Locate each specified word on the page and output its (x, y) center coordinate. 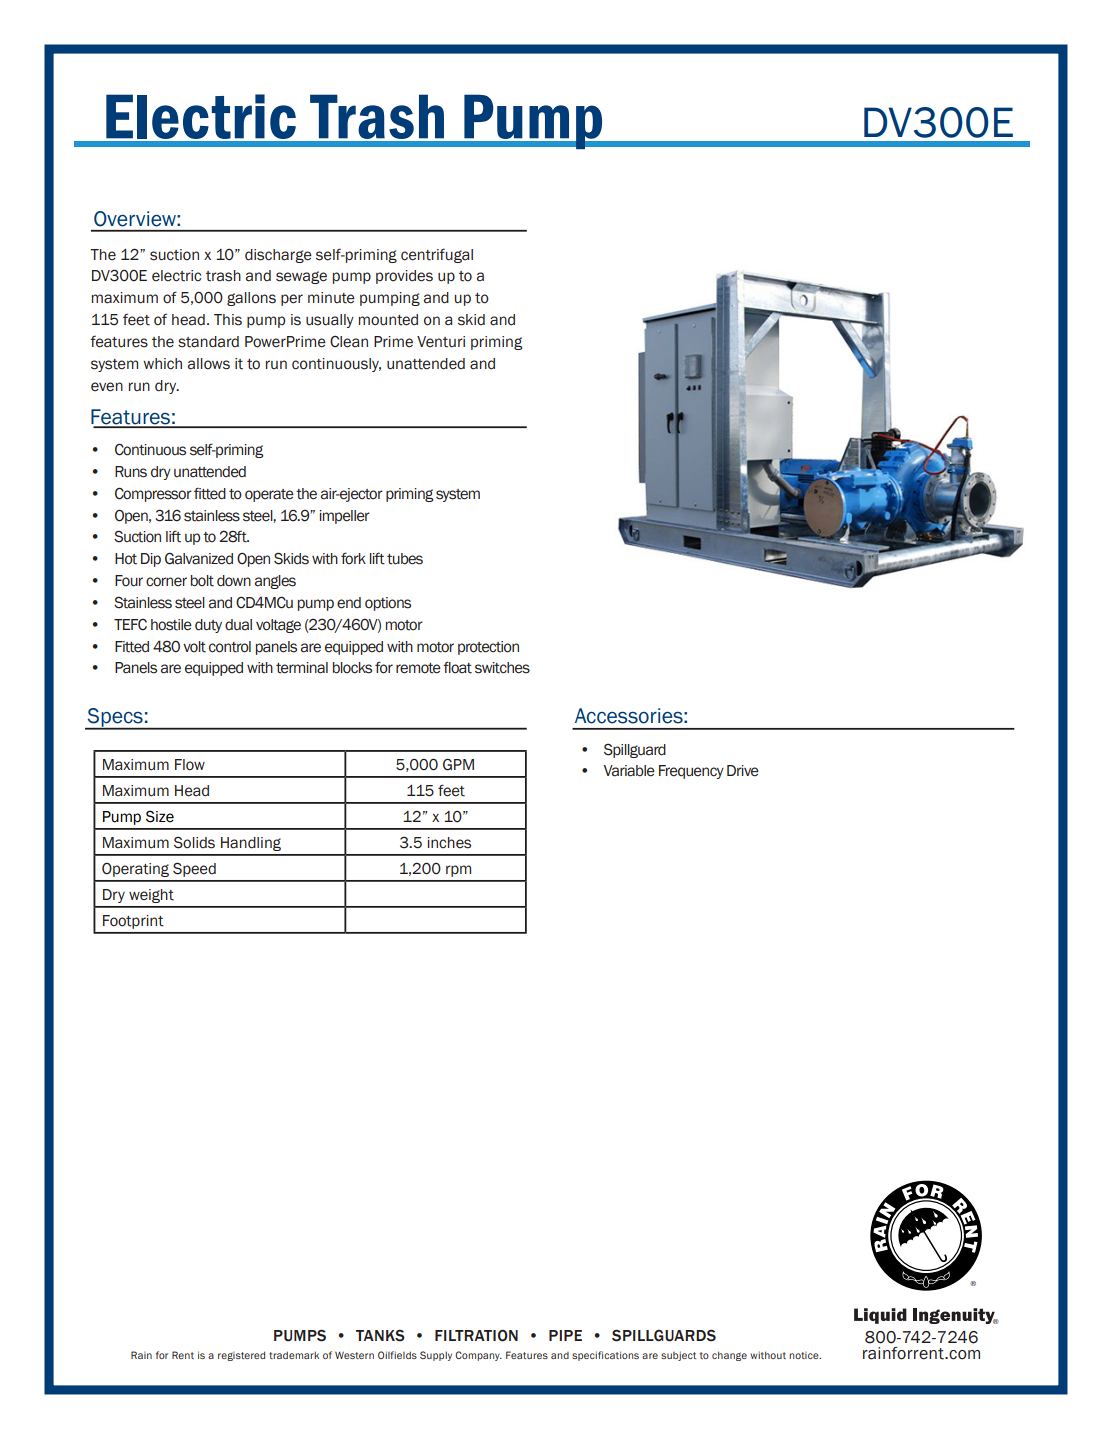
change (729, 1356)
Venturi (441, 342)
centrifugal (437, 255)
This (228, 320)
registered (241, 1356)
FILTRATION (476, 1335)
